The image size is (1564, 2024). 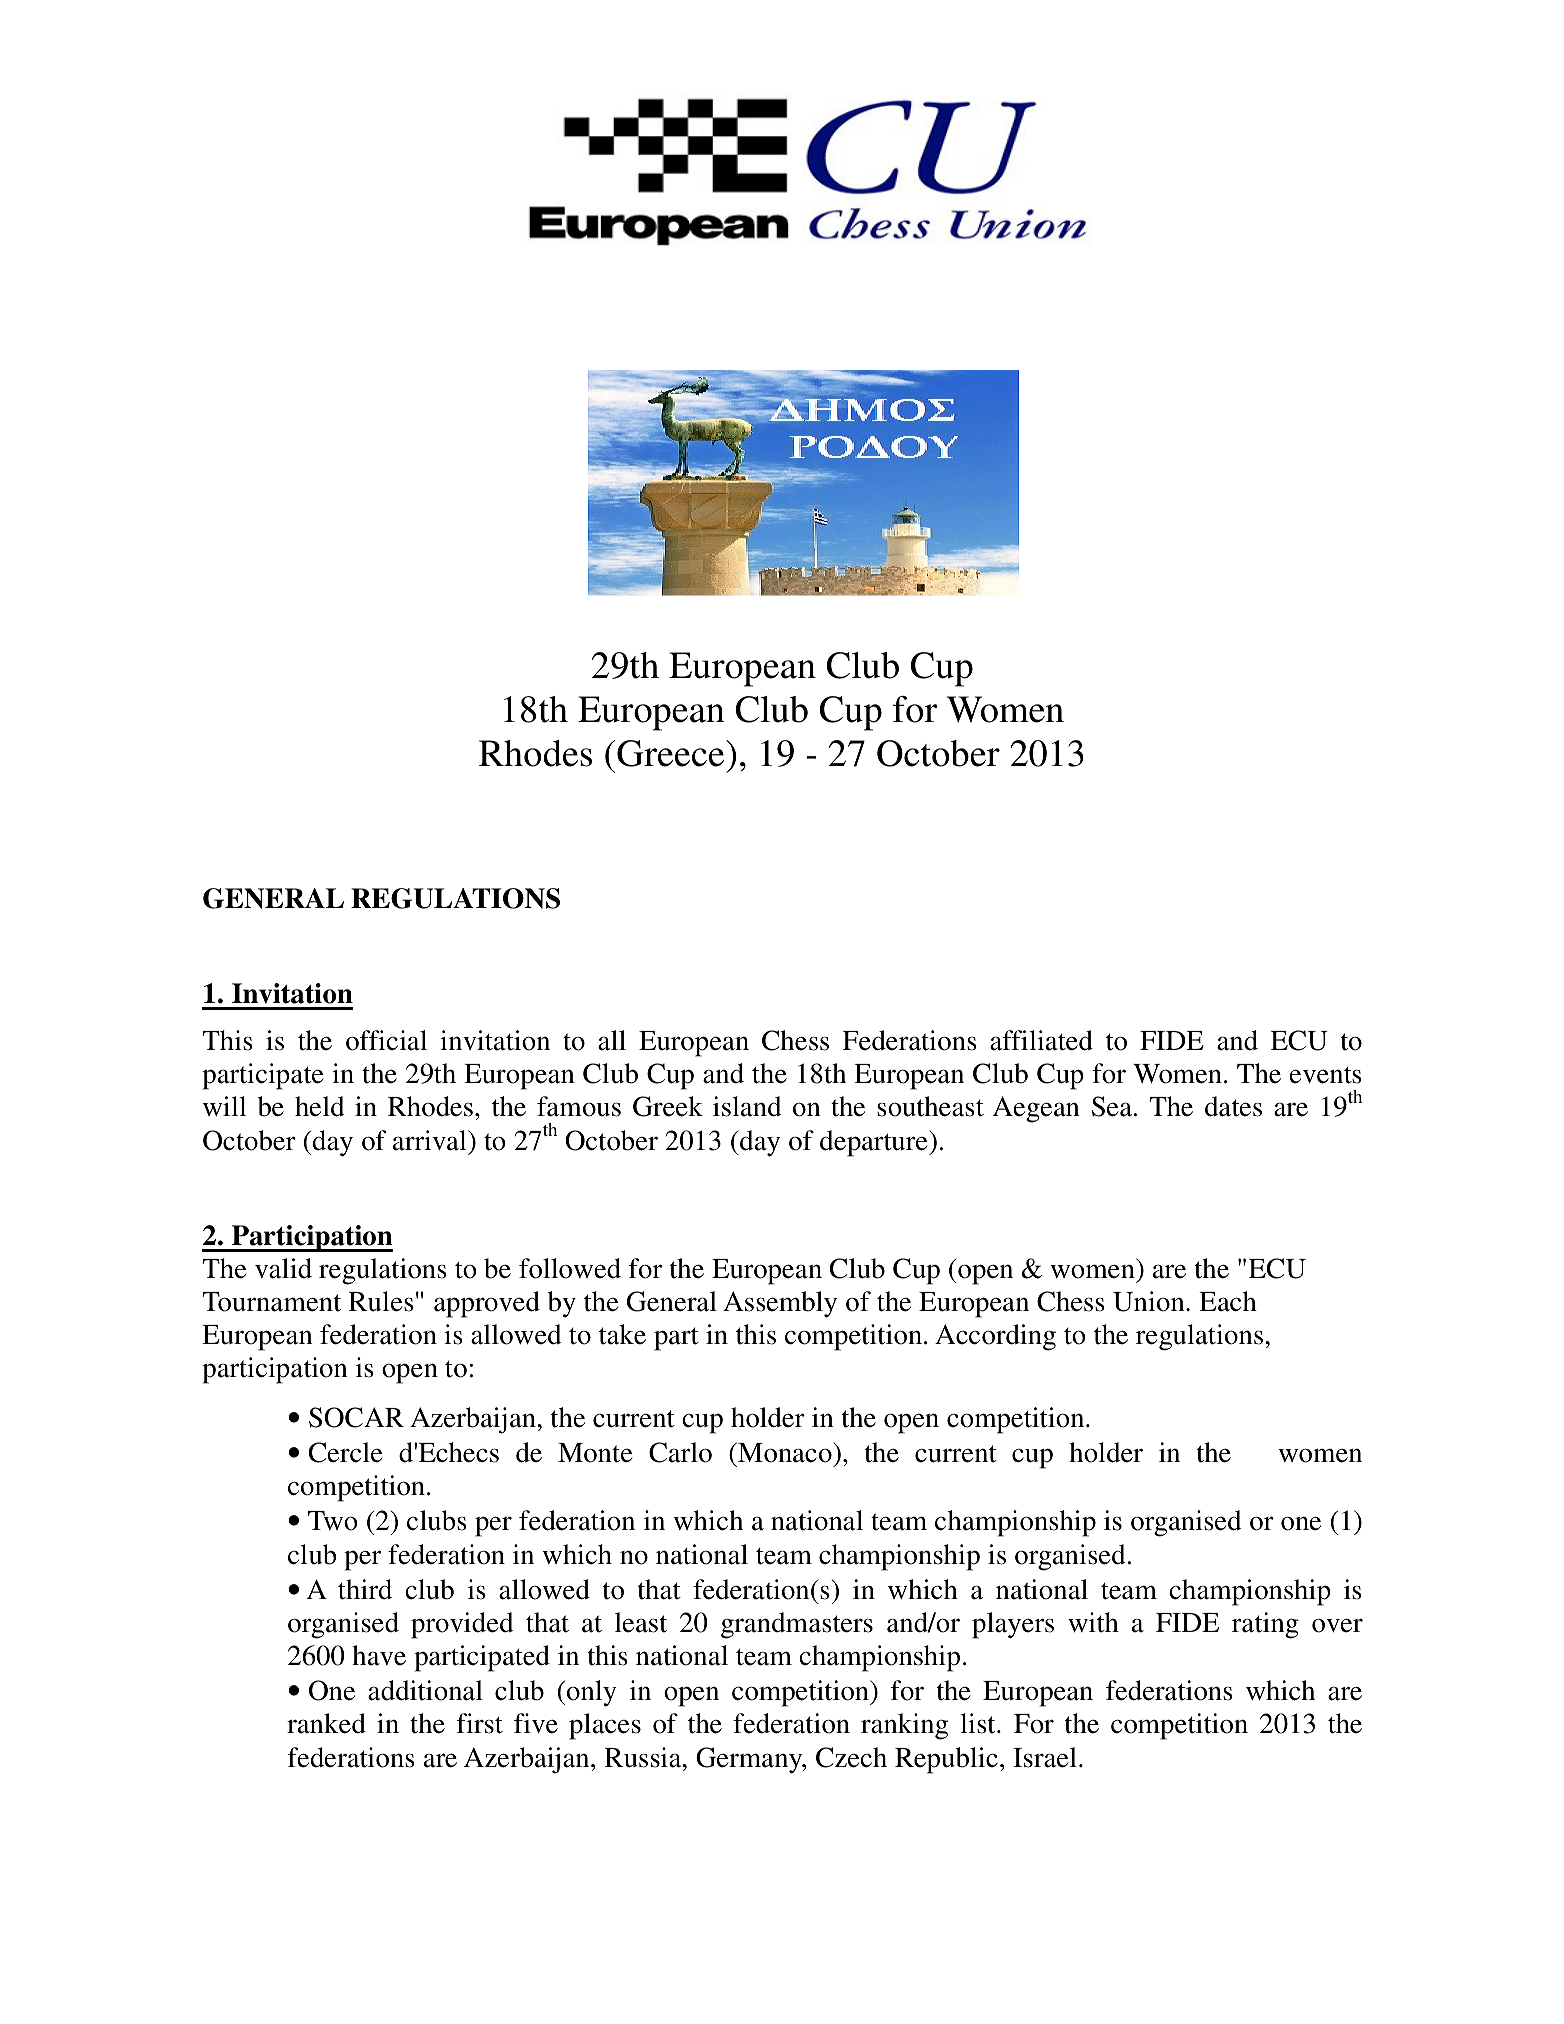 I want to click on Each, so click(x=1228, y=1301).
